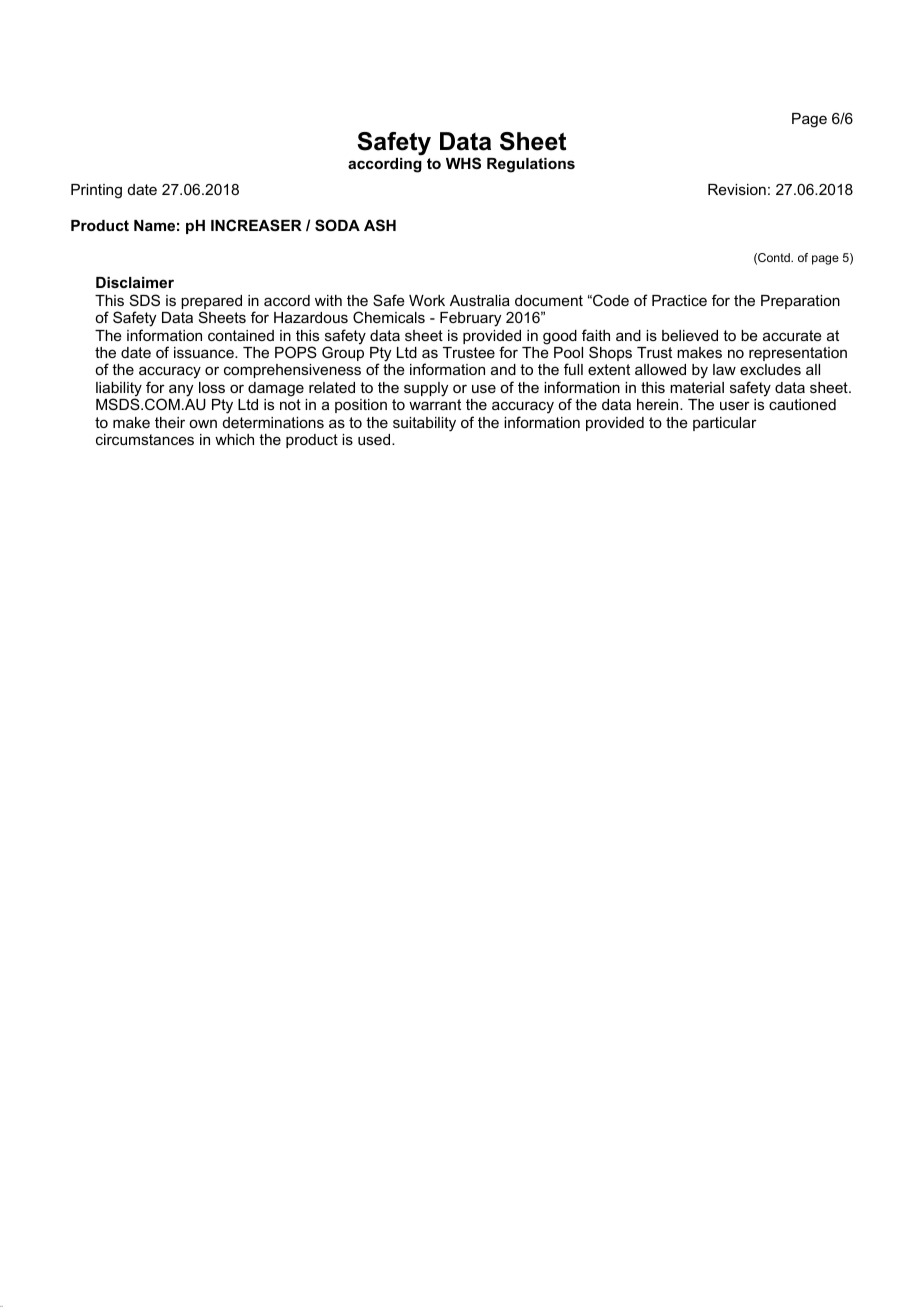 The height and width of the image is (1308, 924). What do you see at coordinates (463, 163) in the image?
I see `WHS` at bounding box center [463, 163].
